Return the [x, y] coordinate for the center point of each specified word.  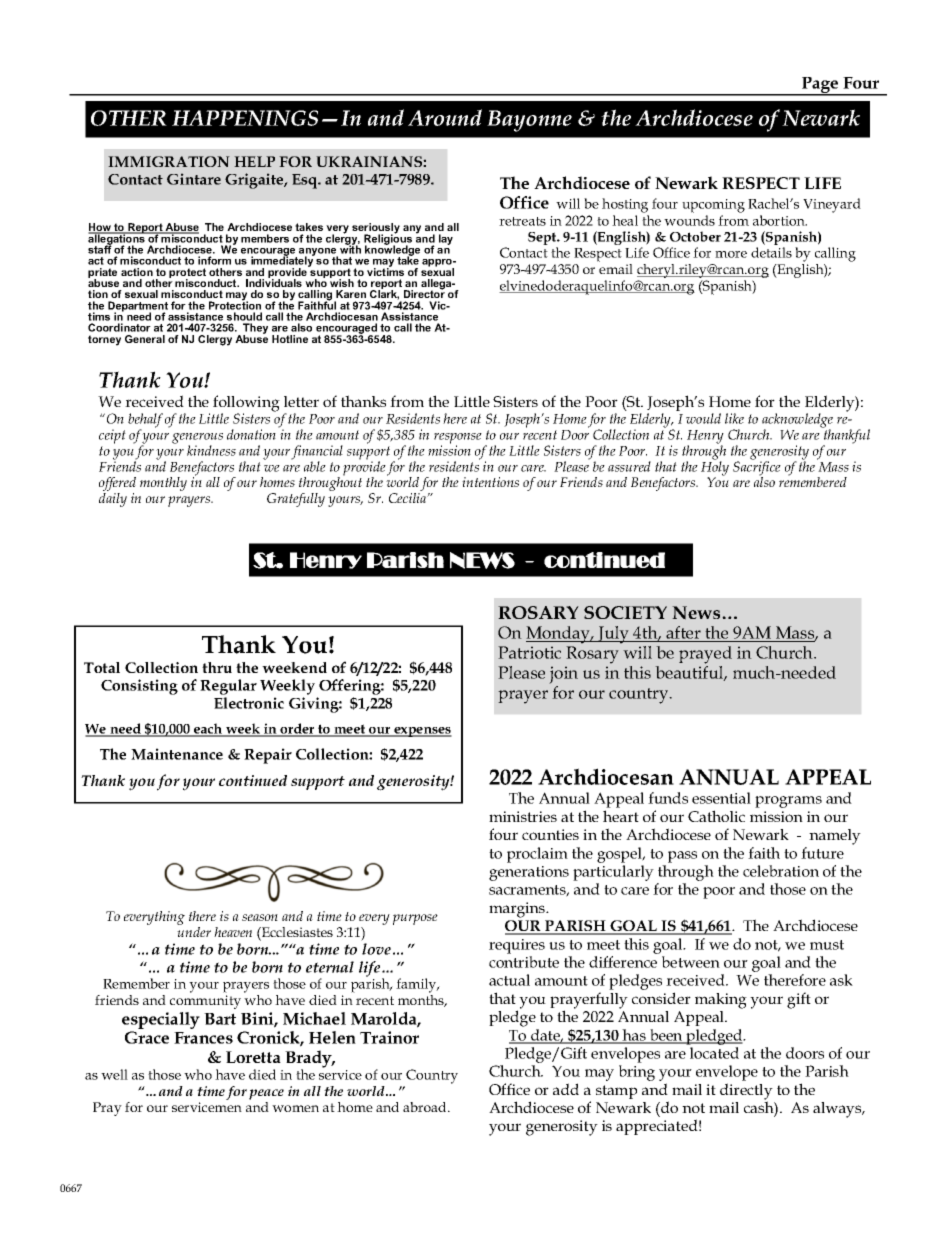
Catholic [716, 816]
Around [445, 117]
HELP [254, 161]
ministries [523, 816]
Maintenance [177, 754]
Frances [203, 1038]
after [683, 632]
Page [820, 86]
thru [217, 667]
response [458, 439]
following [246, 404]
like [734, 418]
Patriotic [529, 652]
